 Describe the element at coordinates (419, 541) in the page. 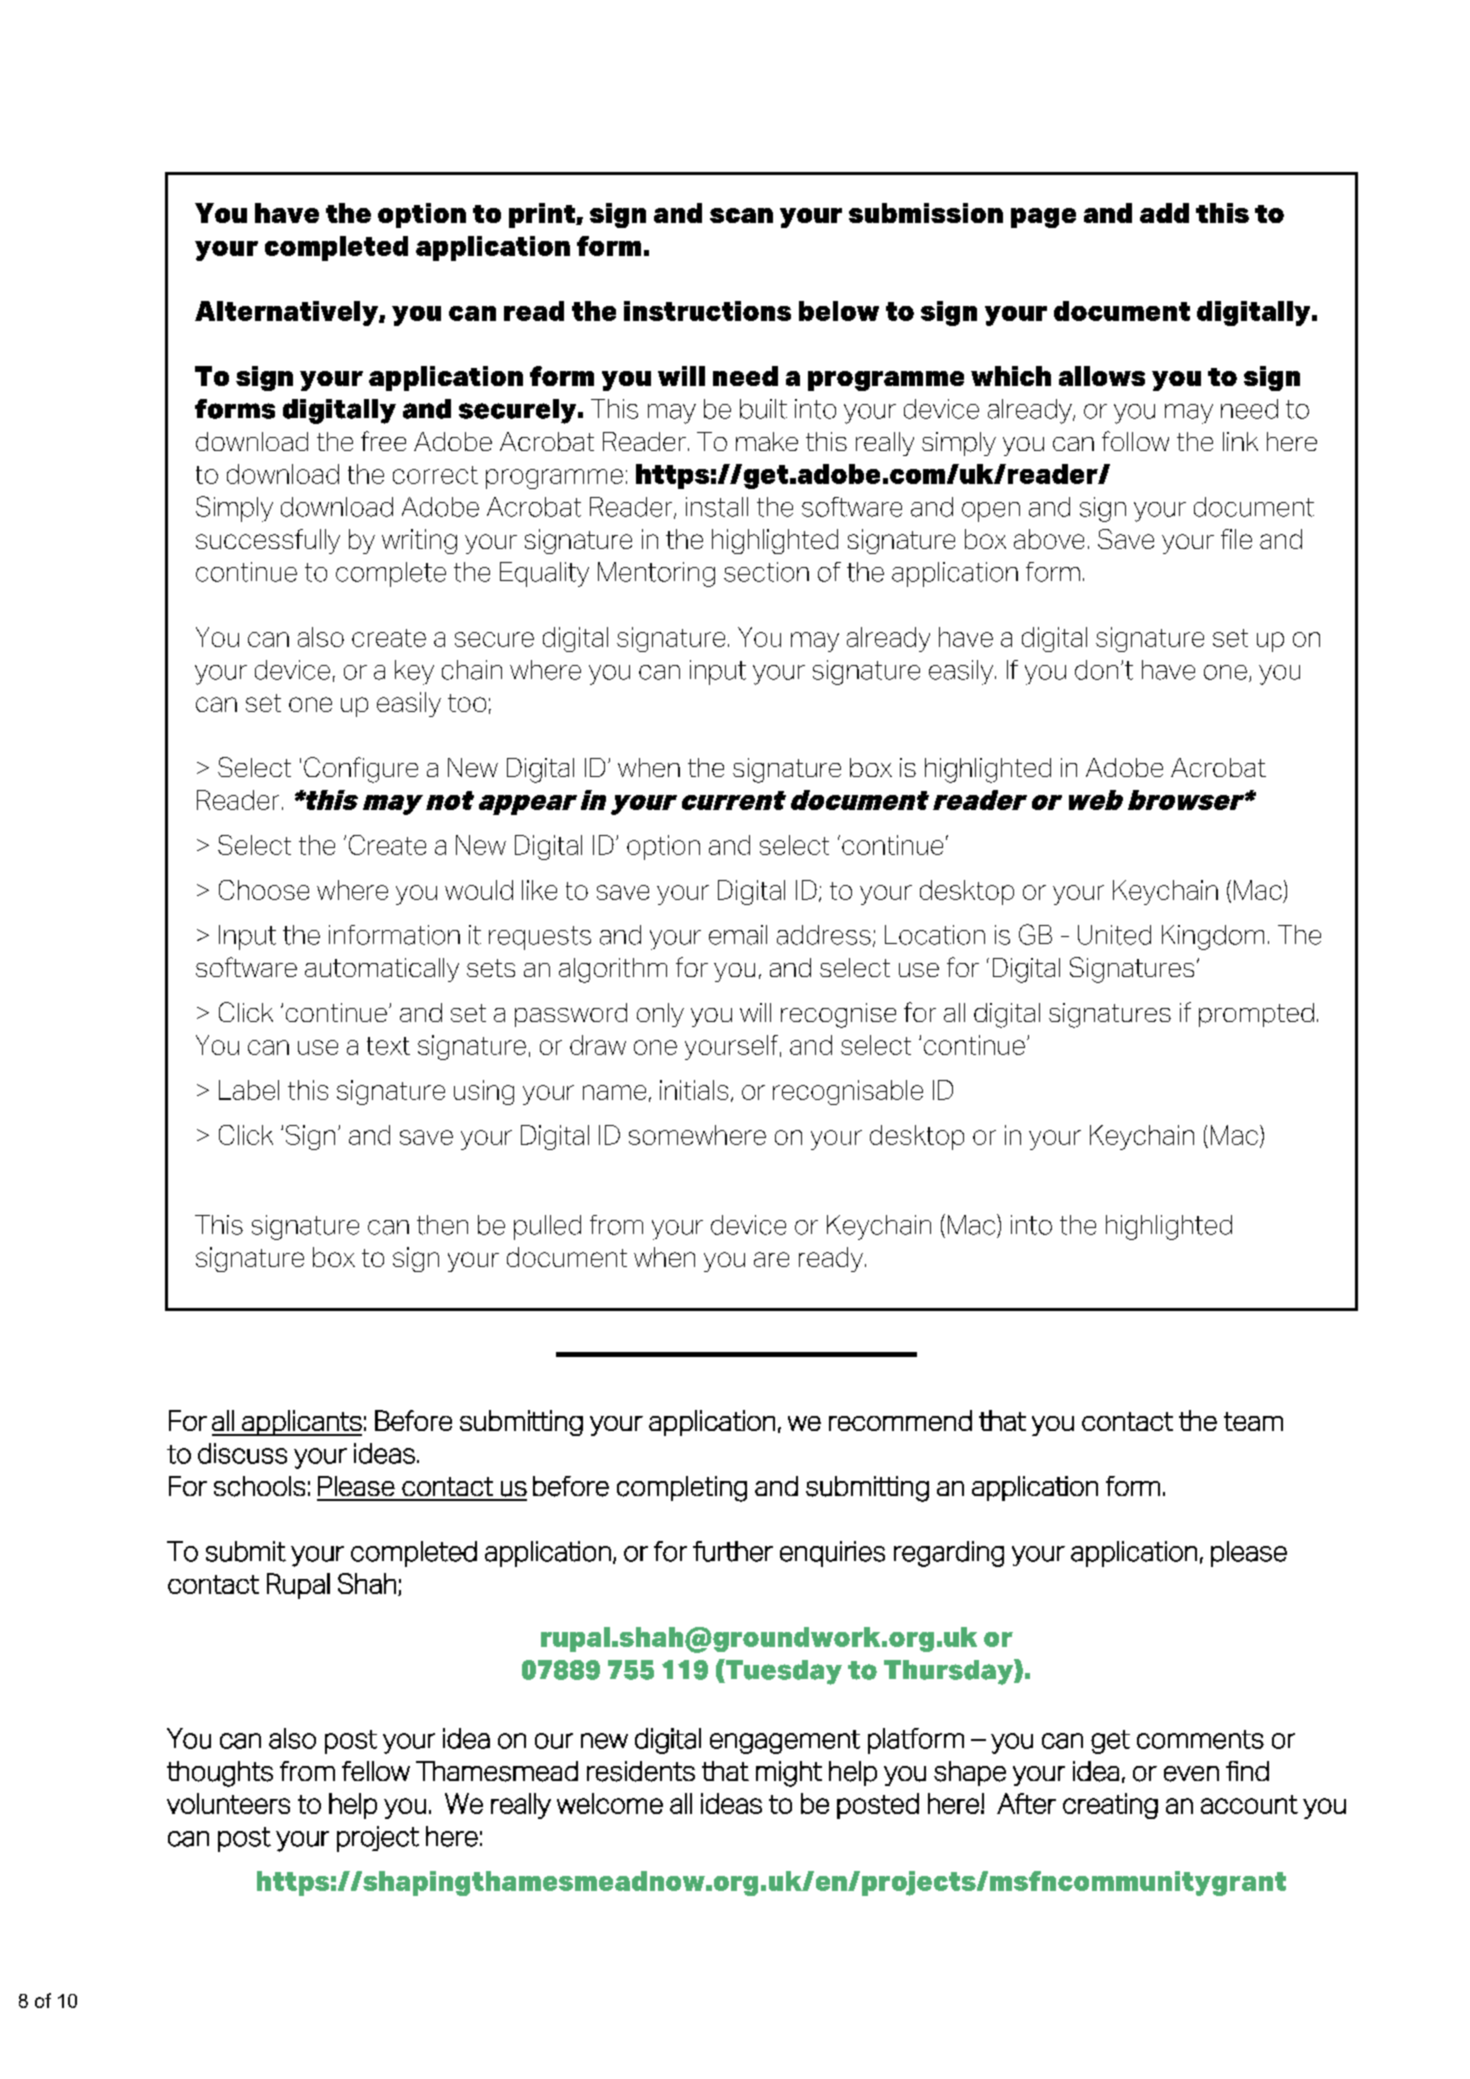

I see `writing` at that location.
